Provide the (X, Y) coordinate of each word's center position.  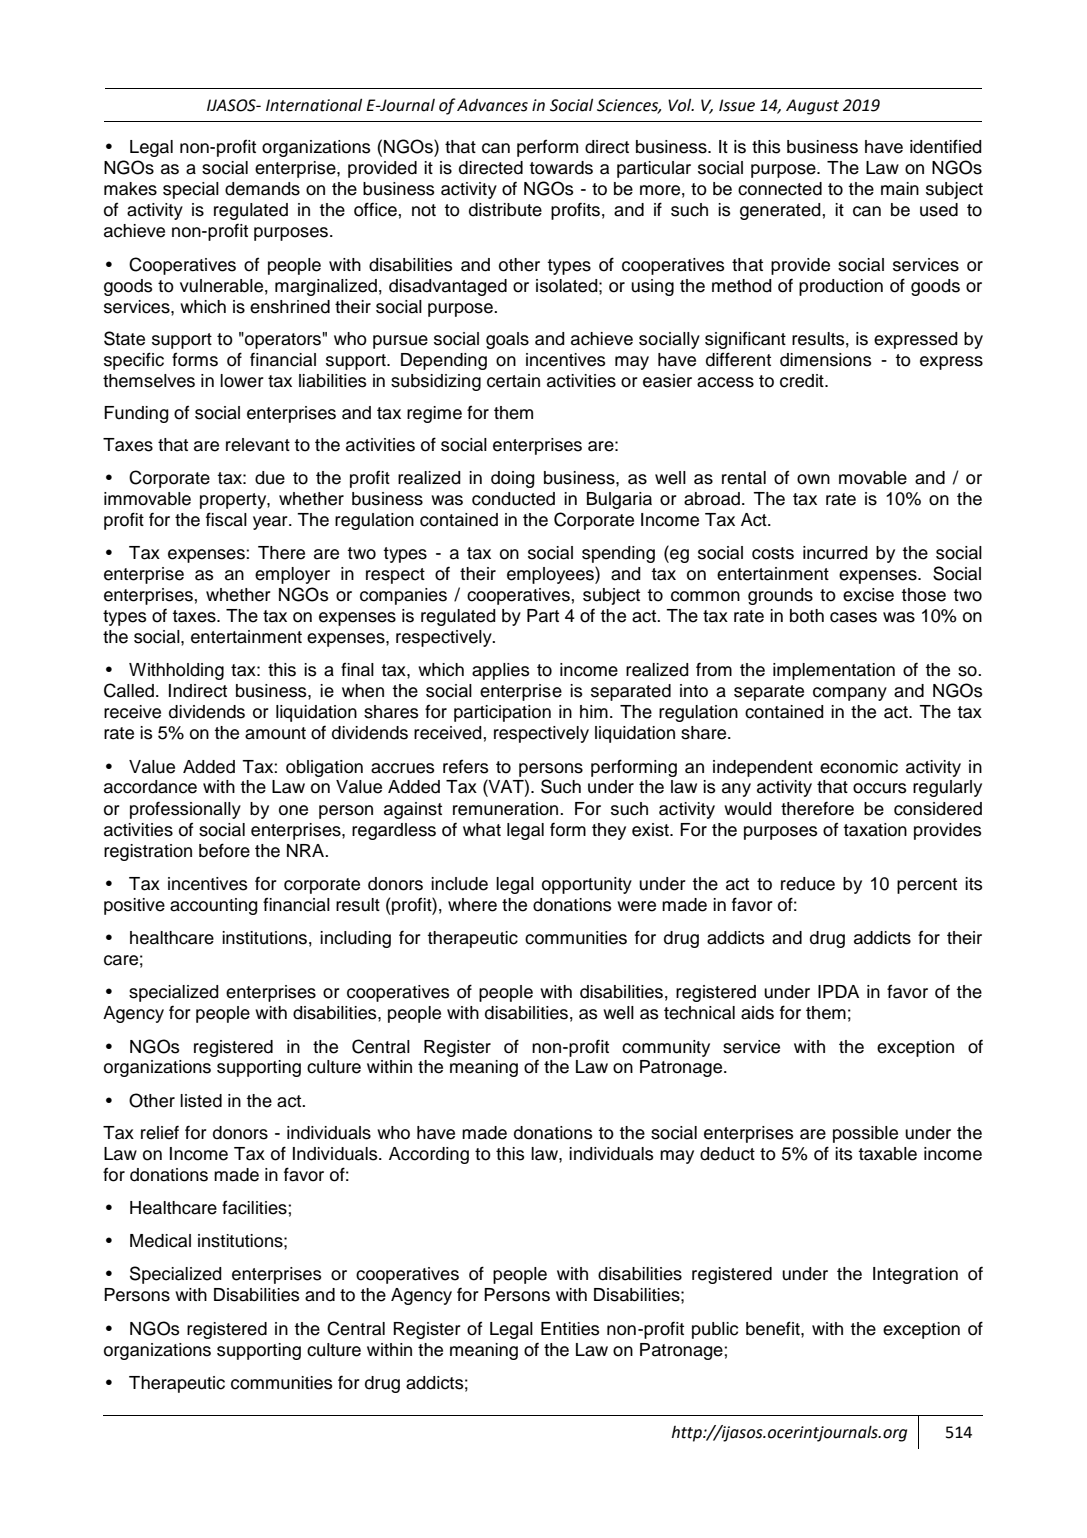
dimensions (826, 360)
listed (201, 1101)
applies (501, 671)
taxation (875, 830)
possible (865, 1134)
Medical (160, 1241)
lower (242, 381)
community (666, 1048)
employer (292, 575)
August (812, 107)
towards (561, 168)
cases (853, 617)
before (224, 850)
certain (513, 381)
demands (262, 189)
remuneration (507, 809)
